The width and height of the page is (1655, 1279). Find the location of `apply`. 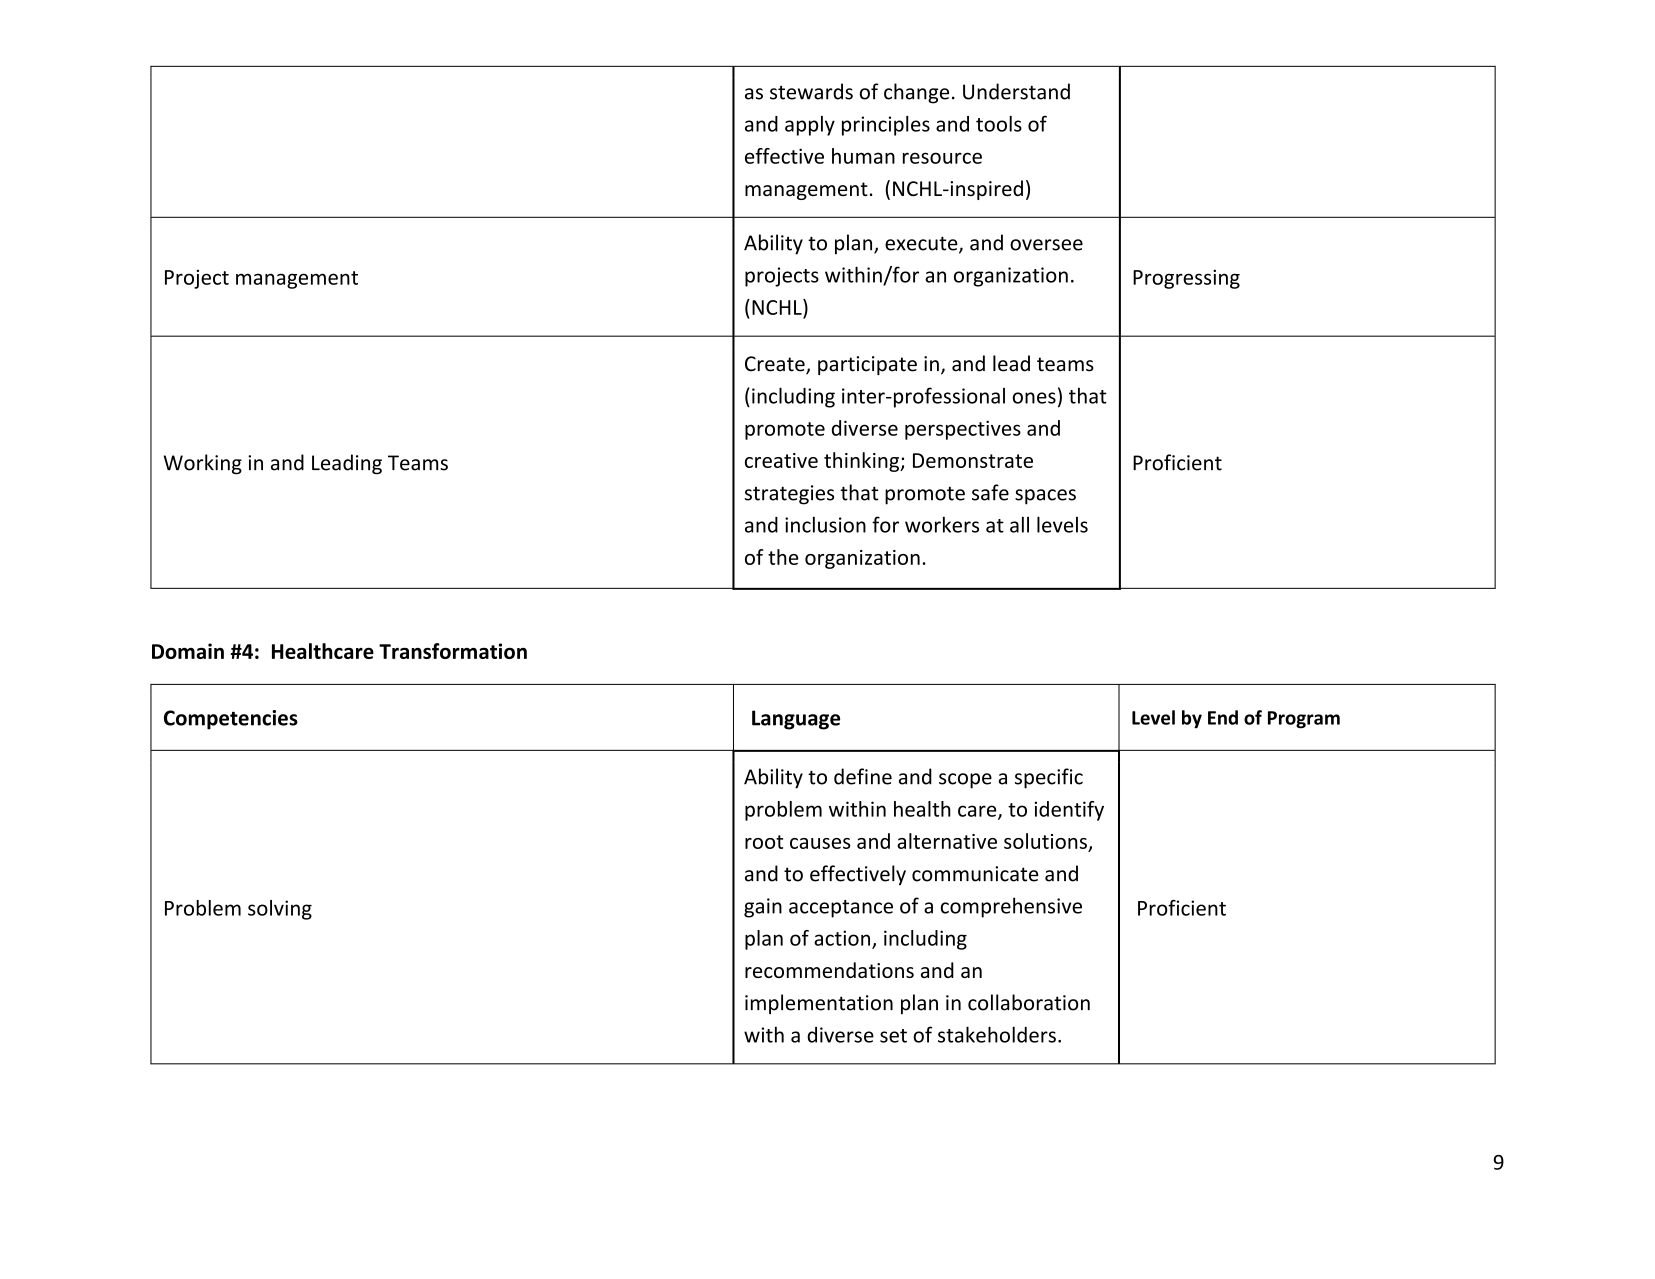

apply is located at coordinates (810, 126).
